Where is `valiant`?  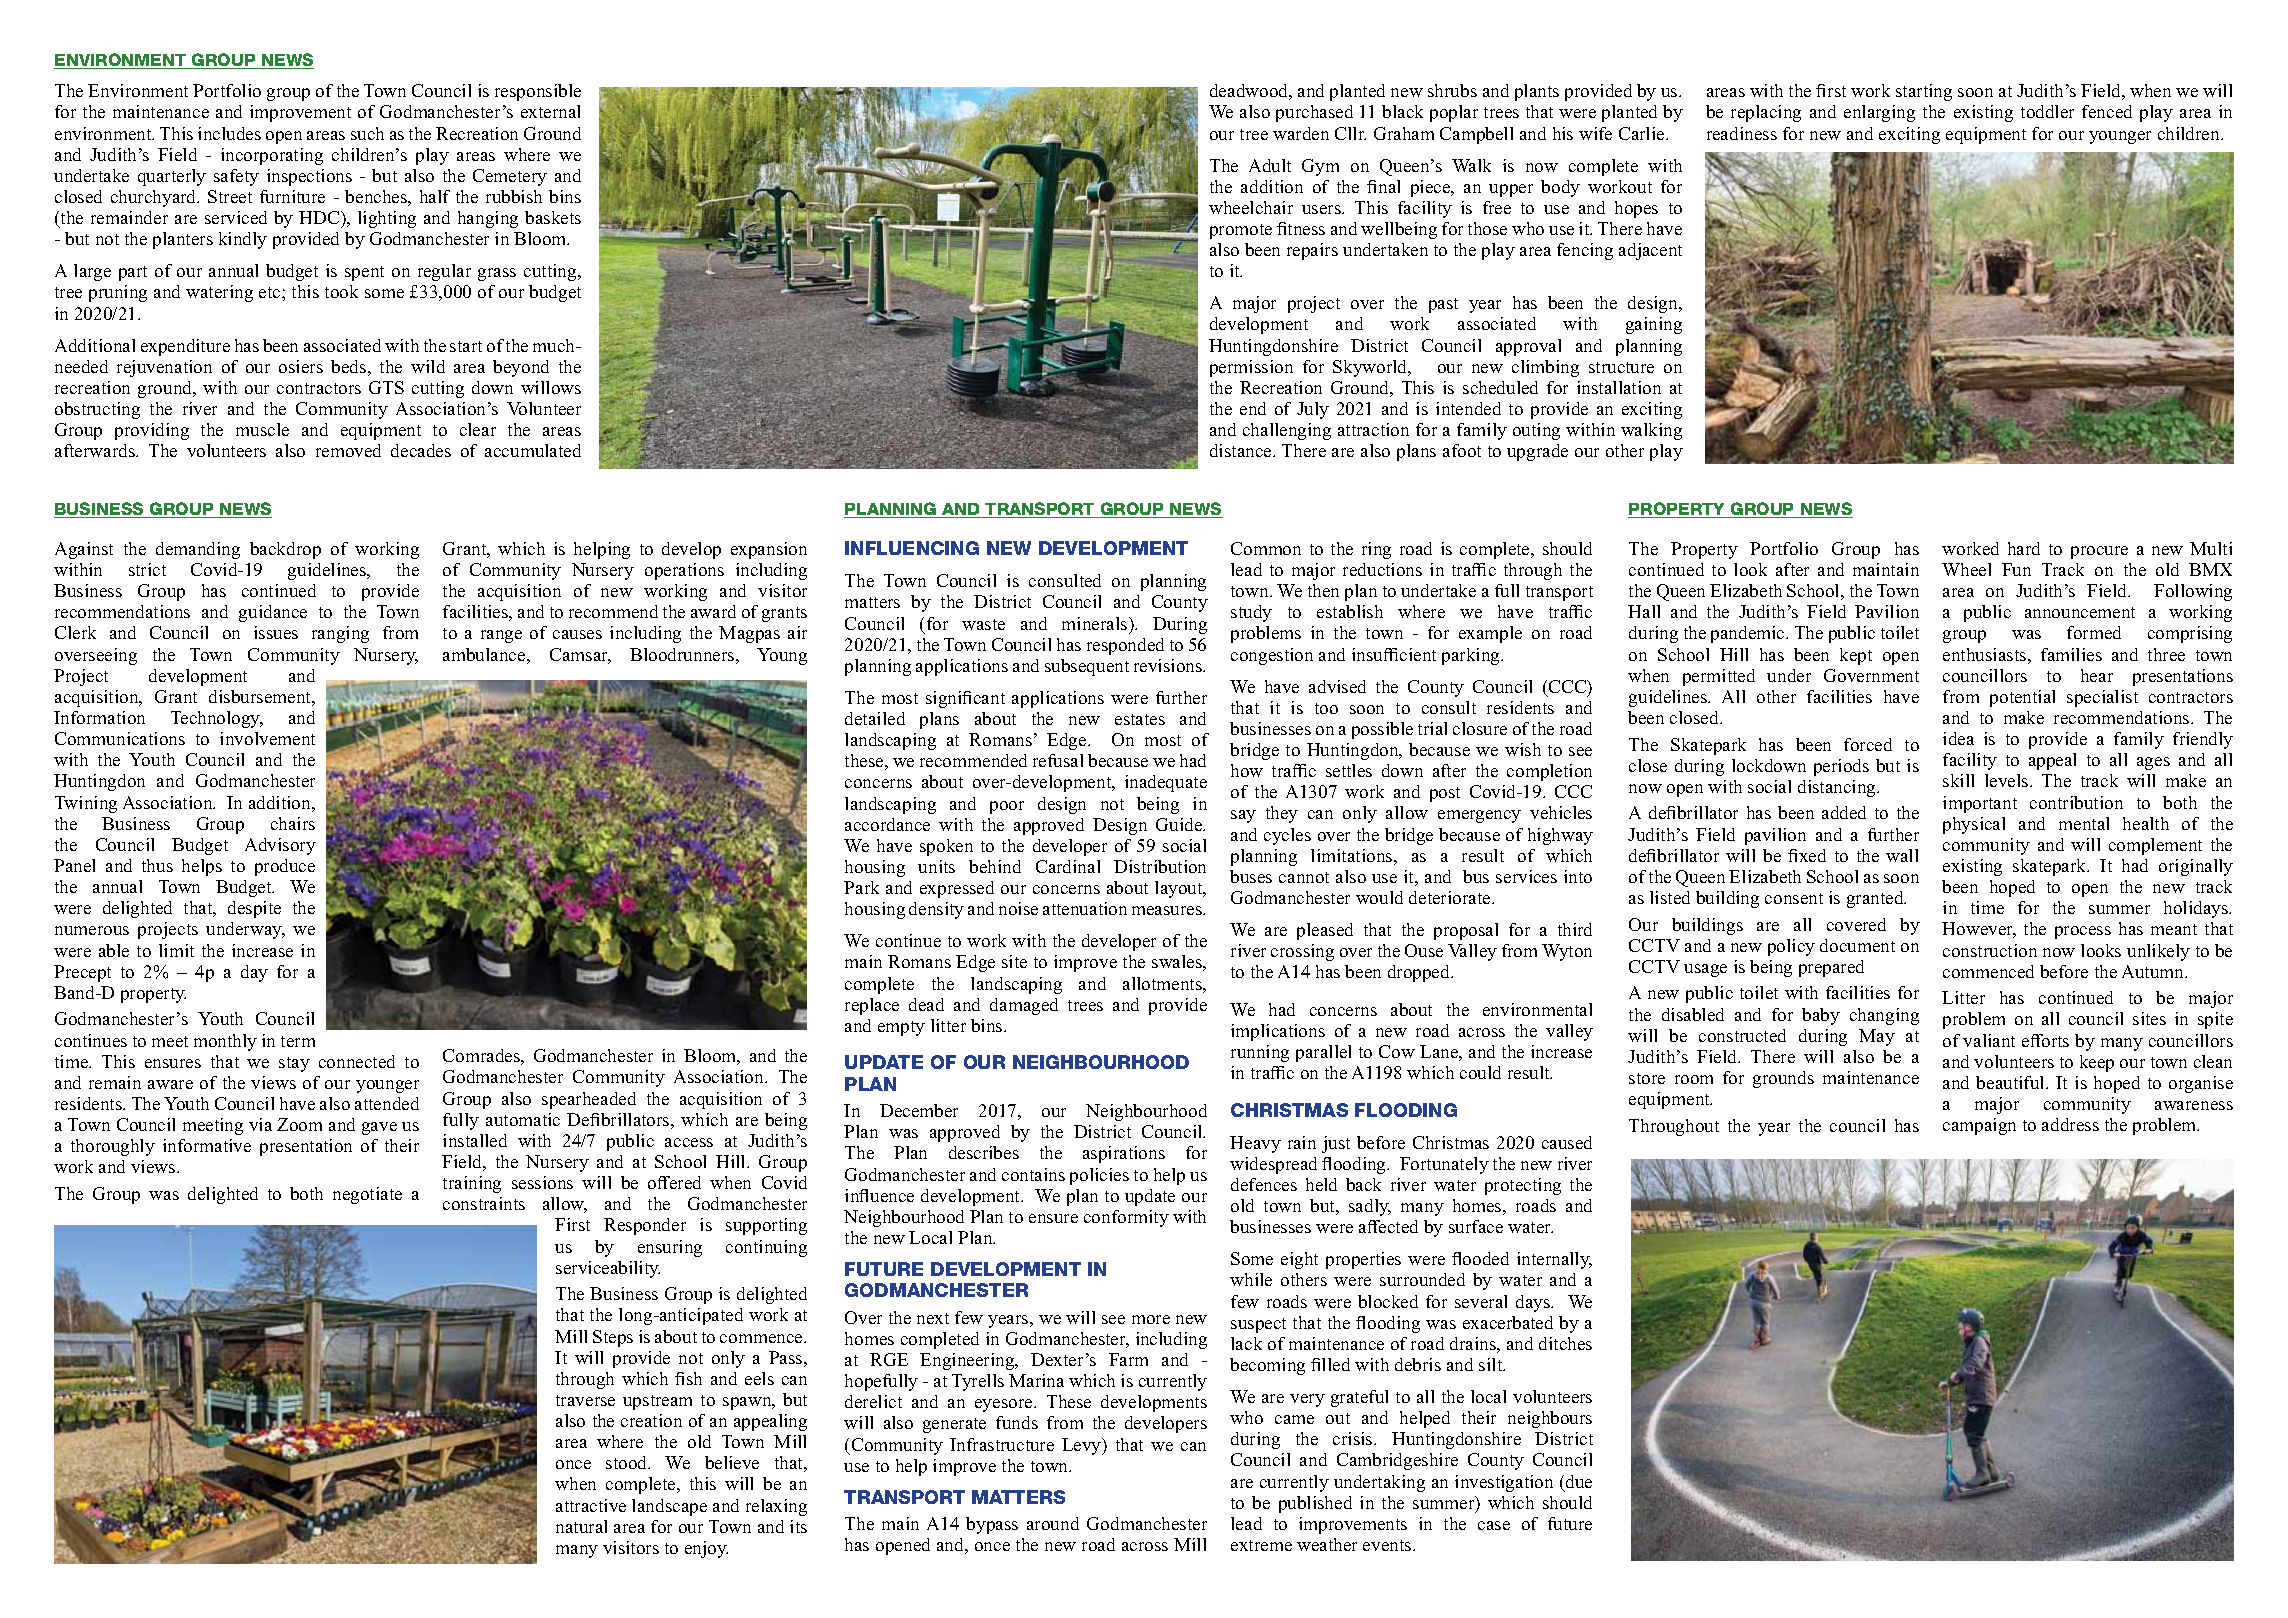 valiant is located at coordinates (1989, 1040).
